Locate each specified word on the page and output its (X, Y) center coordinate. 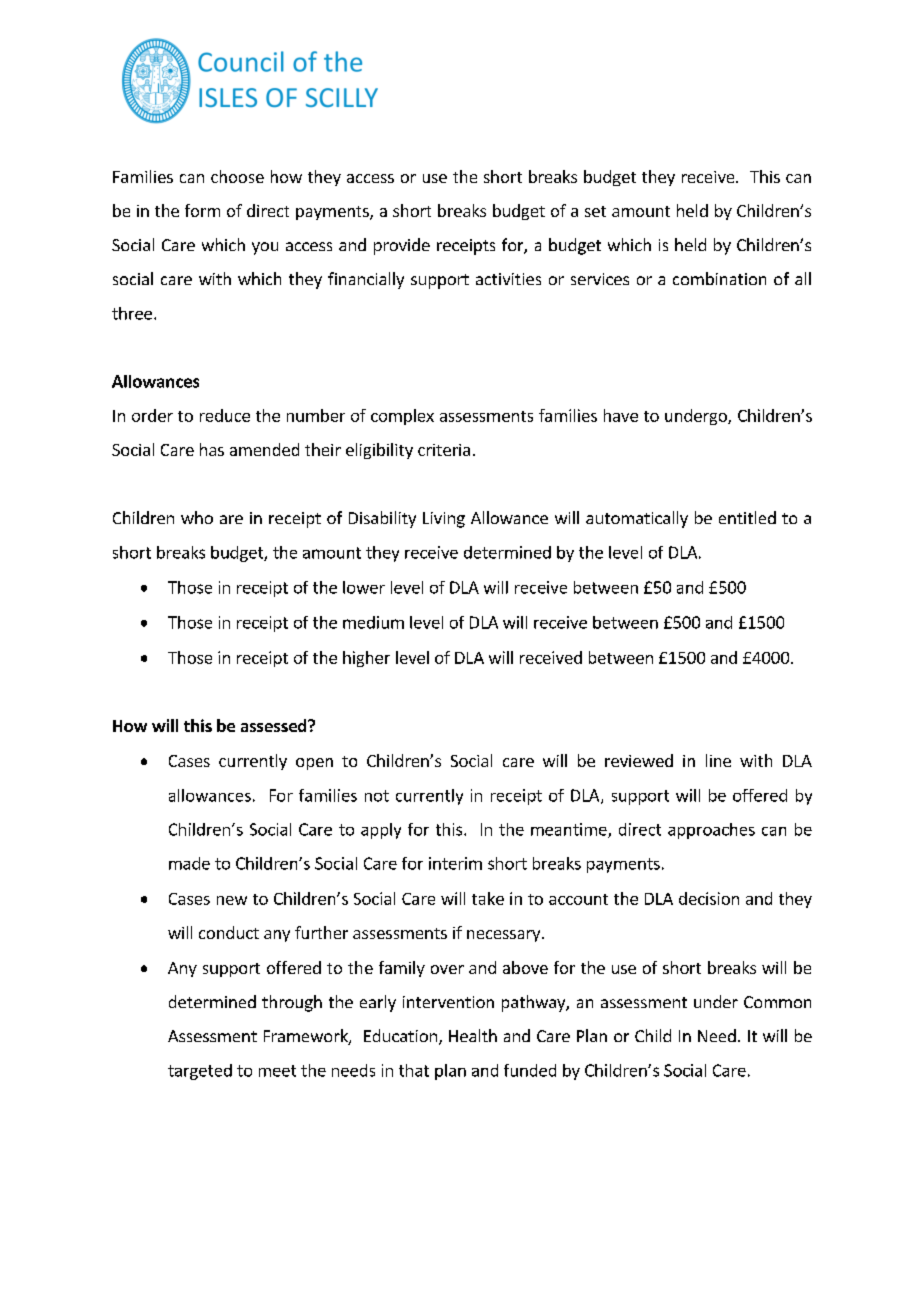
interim (455, 863)
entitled (747, 517)
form (202, 210)
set (595, 211)
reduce (225, 415)
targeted (200, 1072)
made (189, 863)
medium (373, 622)
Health (473, 1035)
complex (402, 417)
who (197, 517)
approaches (711, 831)
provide (402, 246)
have (621, 415)
